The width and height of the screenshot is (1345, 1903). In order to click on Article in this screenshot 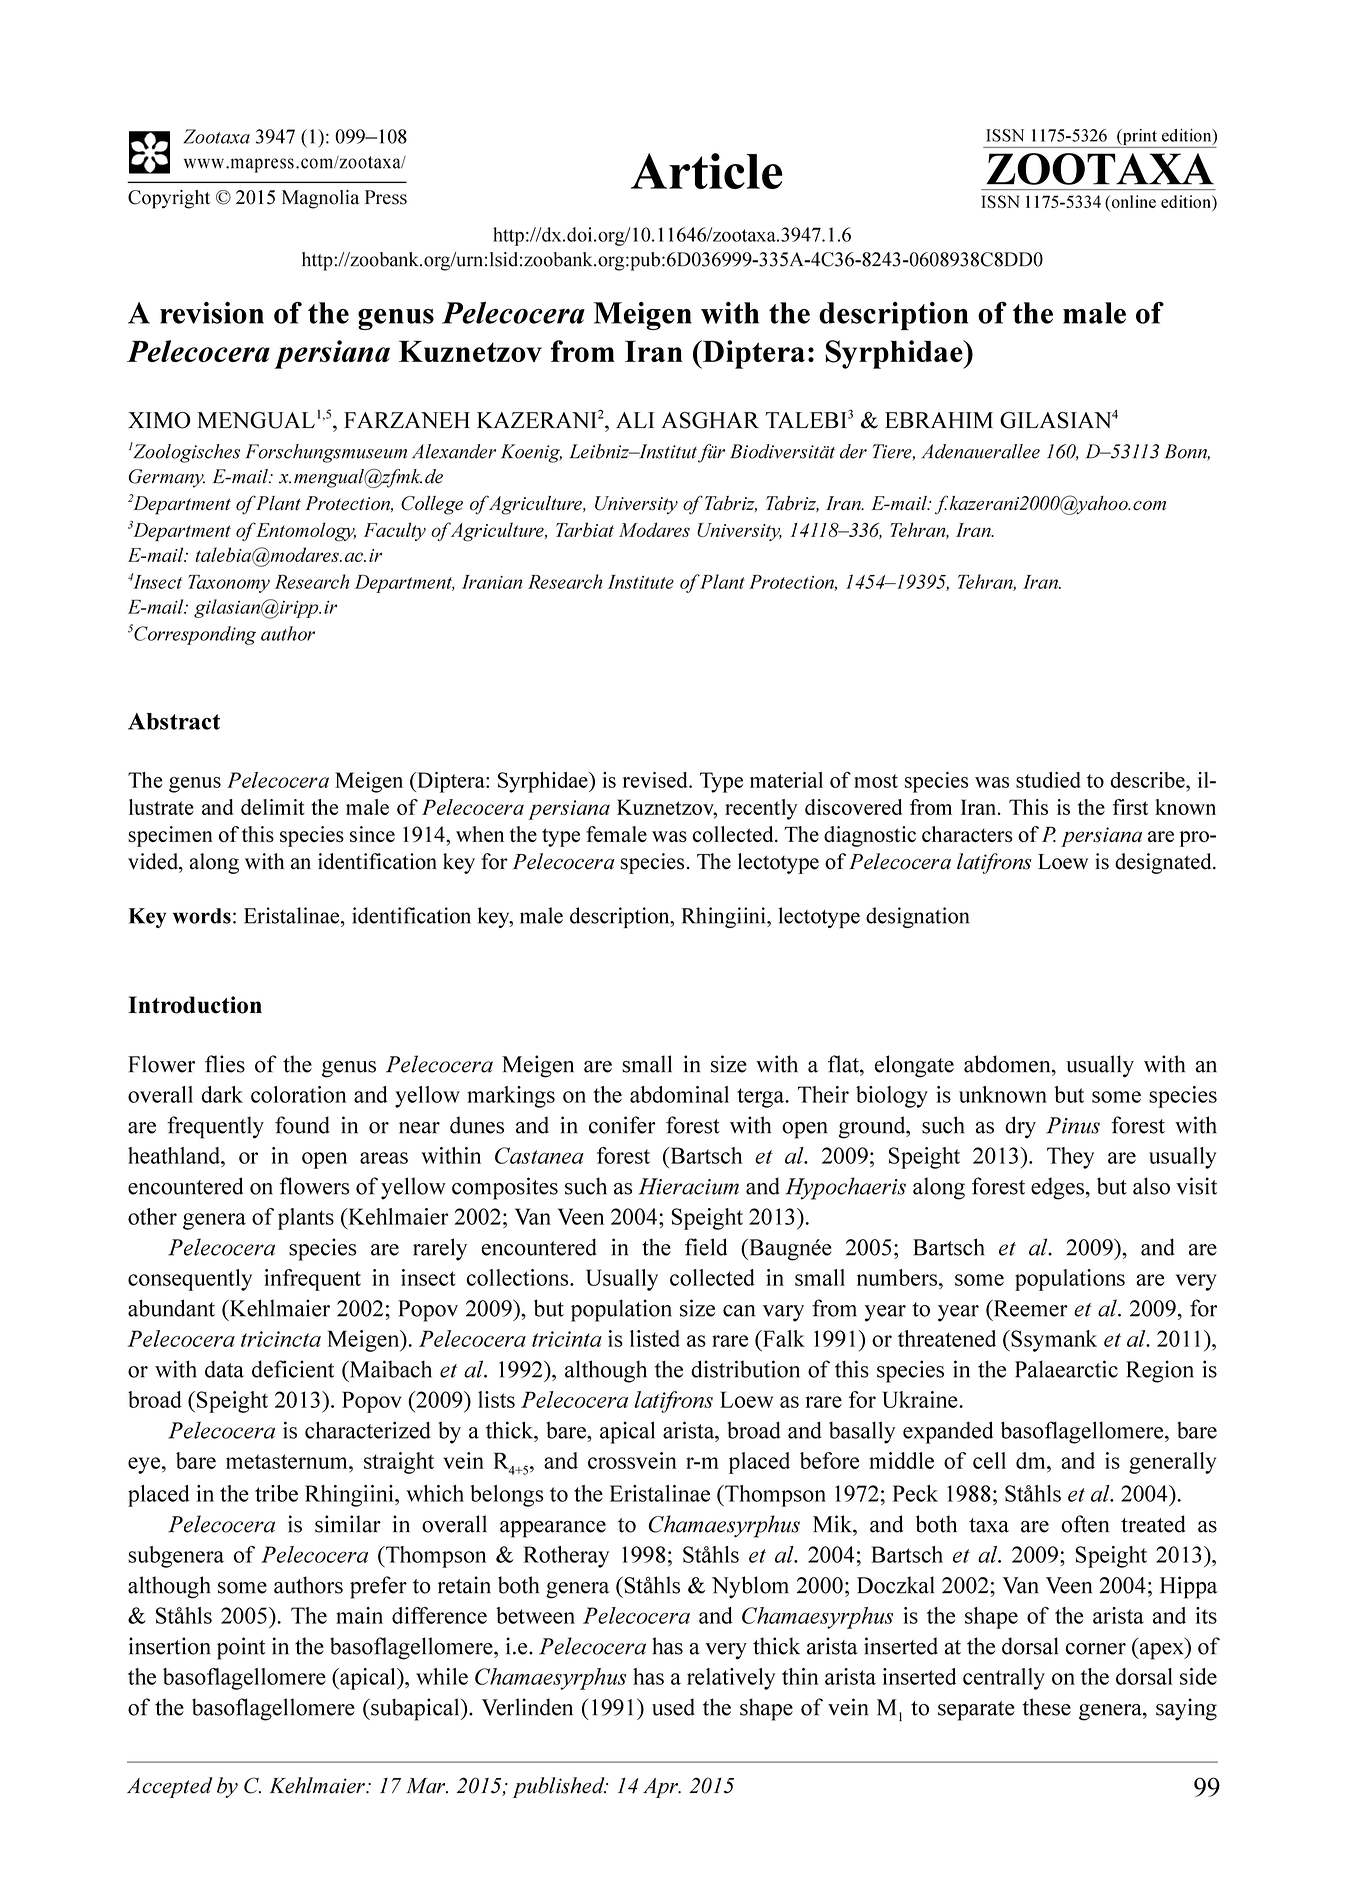, I will do `click(707, 171)`.
